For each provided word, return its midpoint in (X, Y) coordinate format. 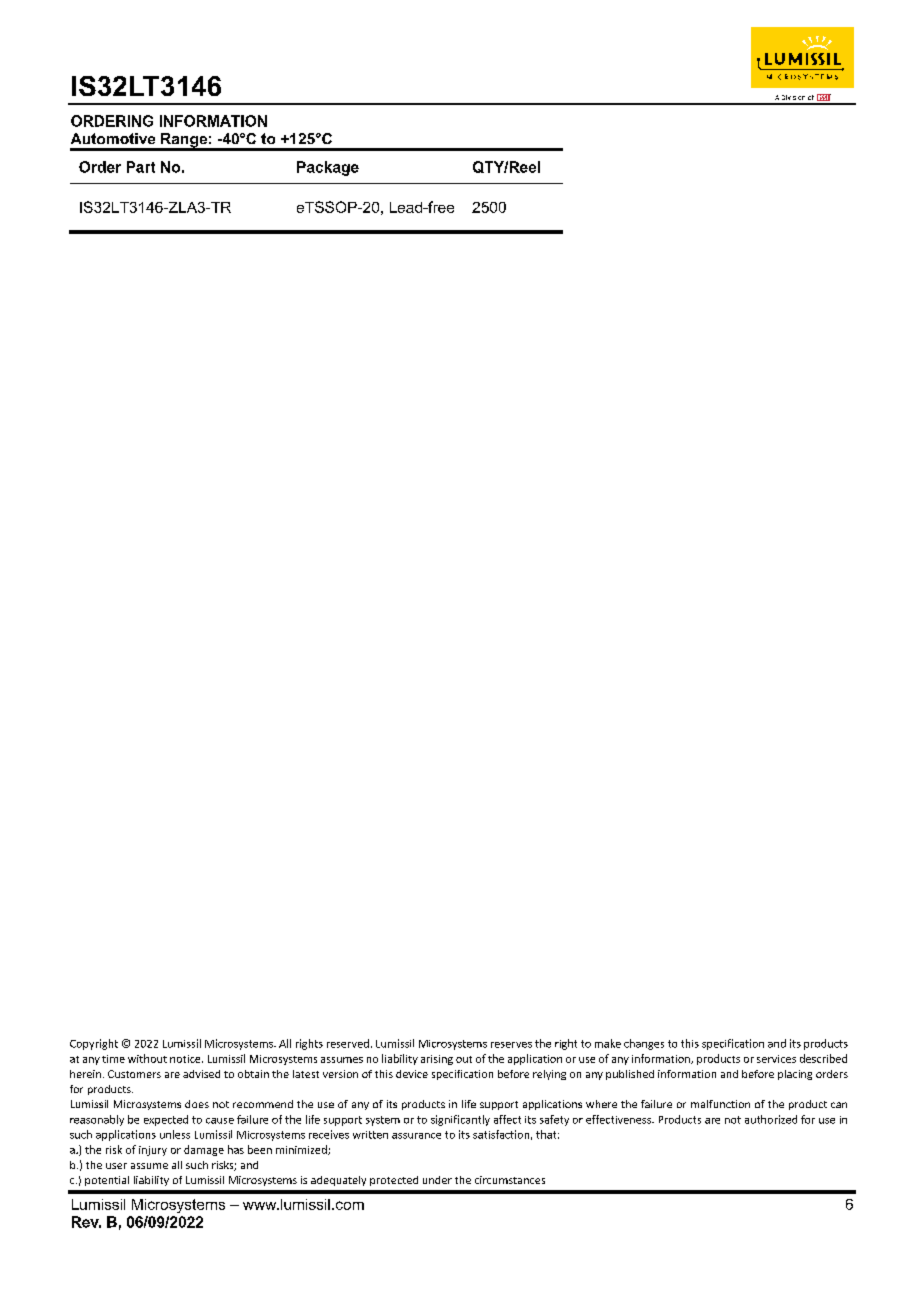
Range (184, 141)
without (147, 1058)
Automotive (113, 138)
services (776, 1059)
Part (141, 167)
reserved (348, 1043)
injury (153, 1151)
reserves (511, 1045)
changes (644, 1044)
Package (328, 168)
